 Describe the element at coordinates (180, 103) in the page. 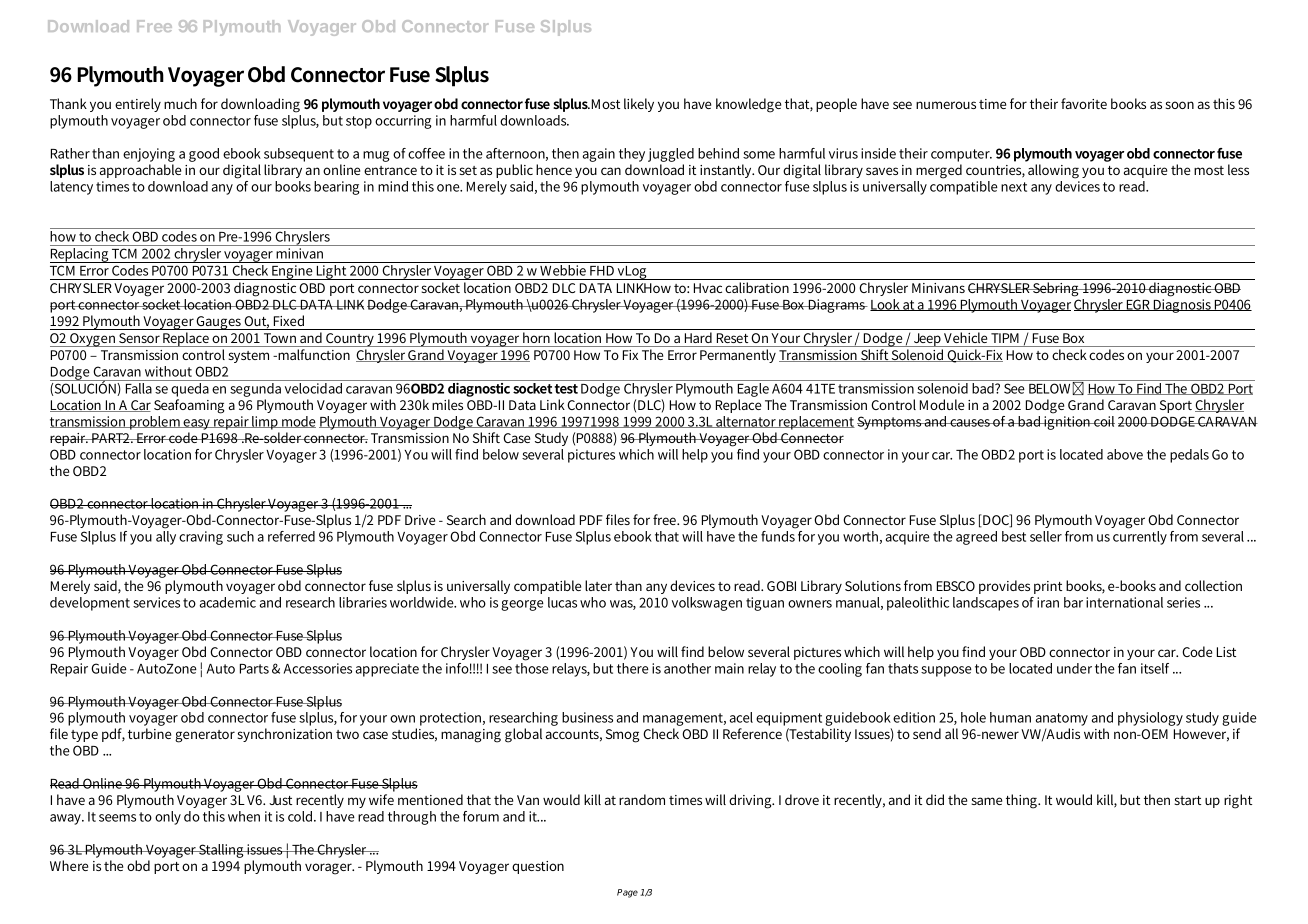

I see `much` at that location.
